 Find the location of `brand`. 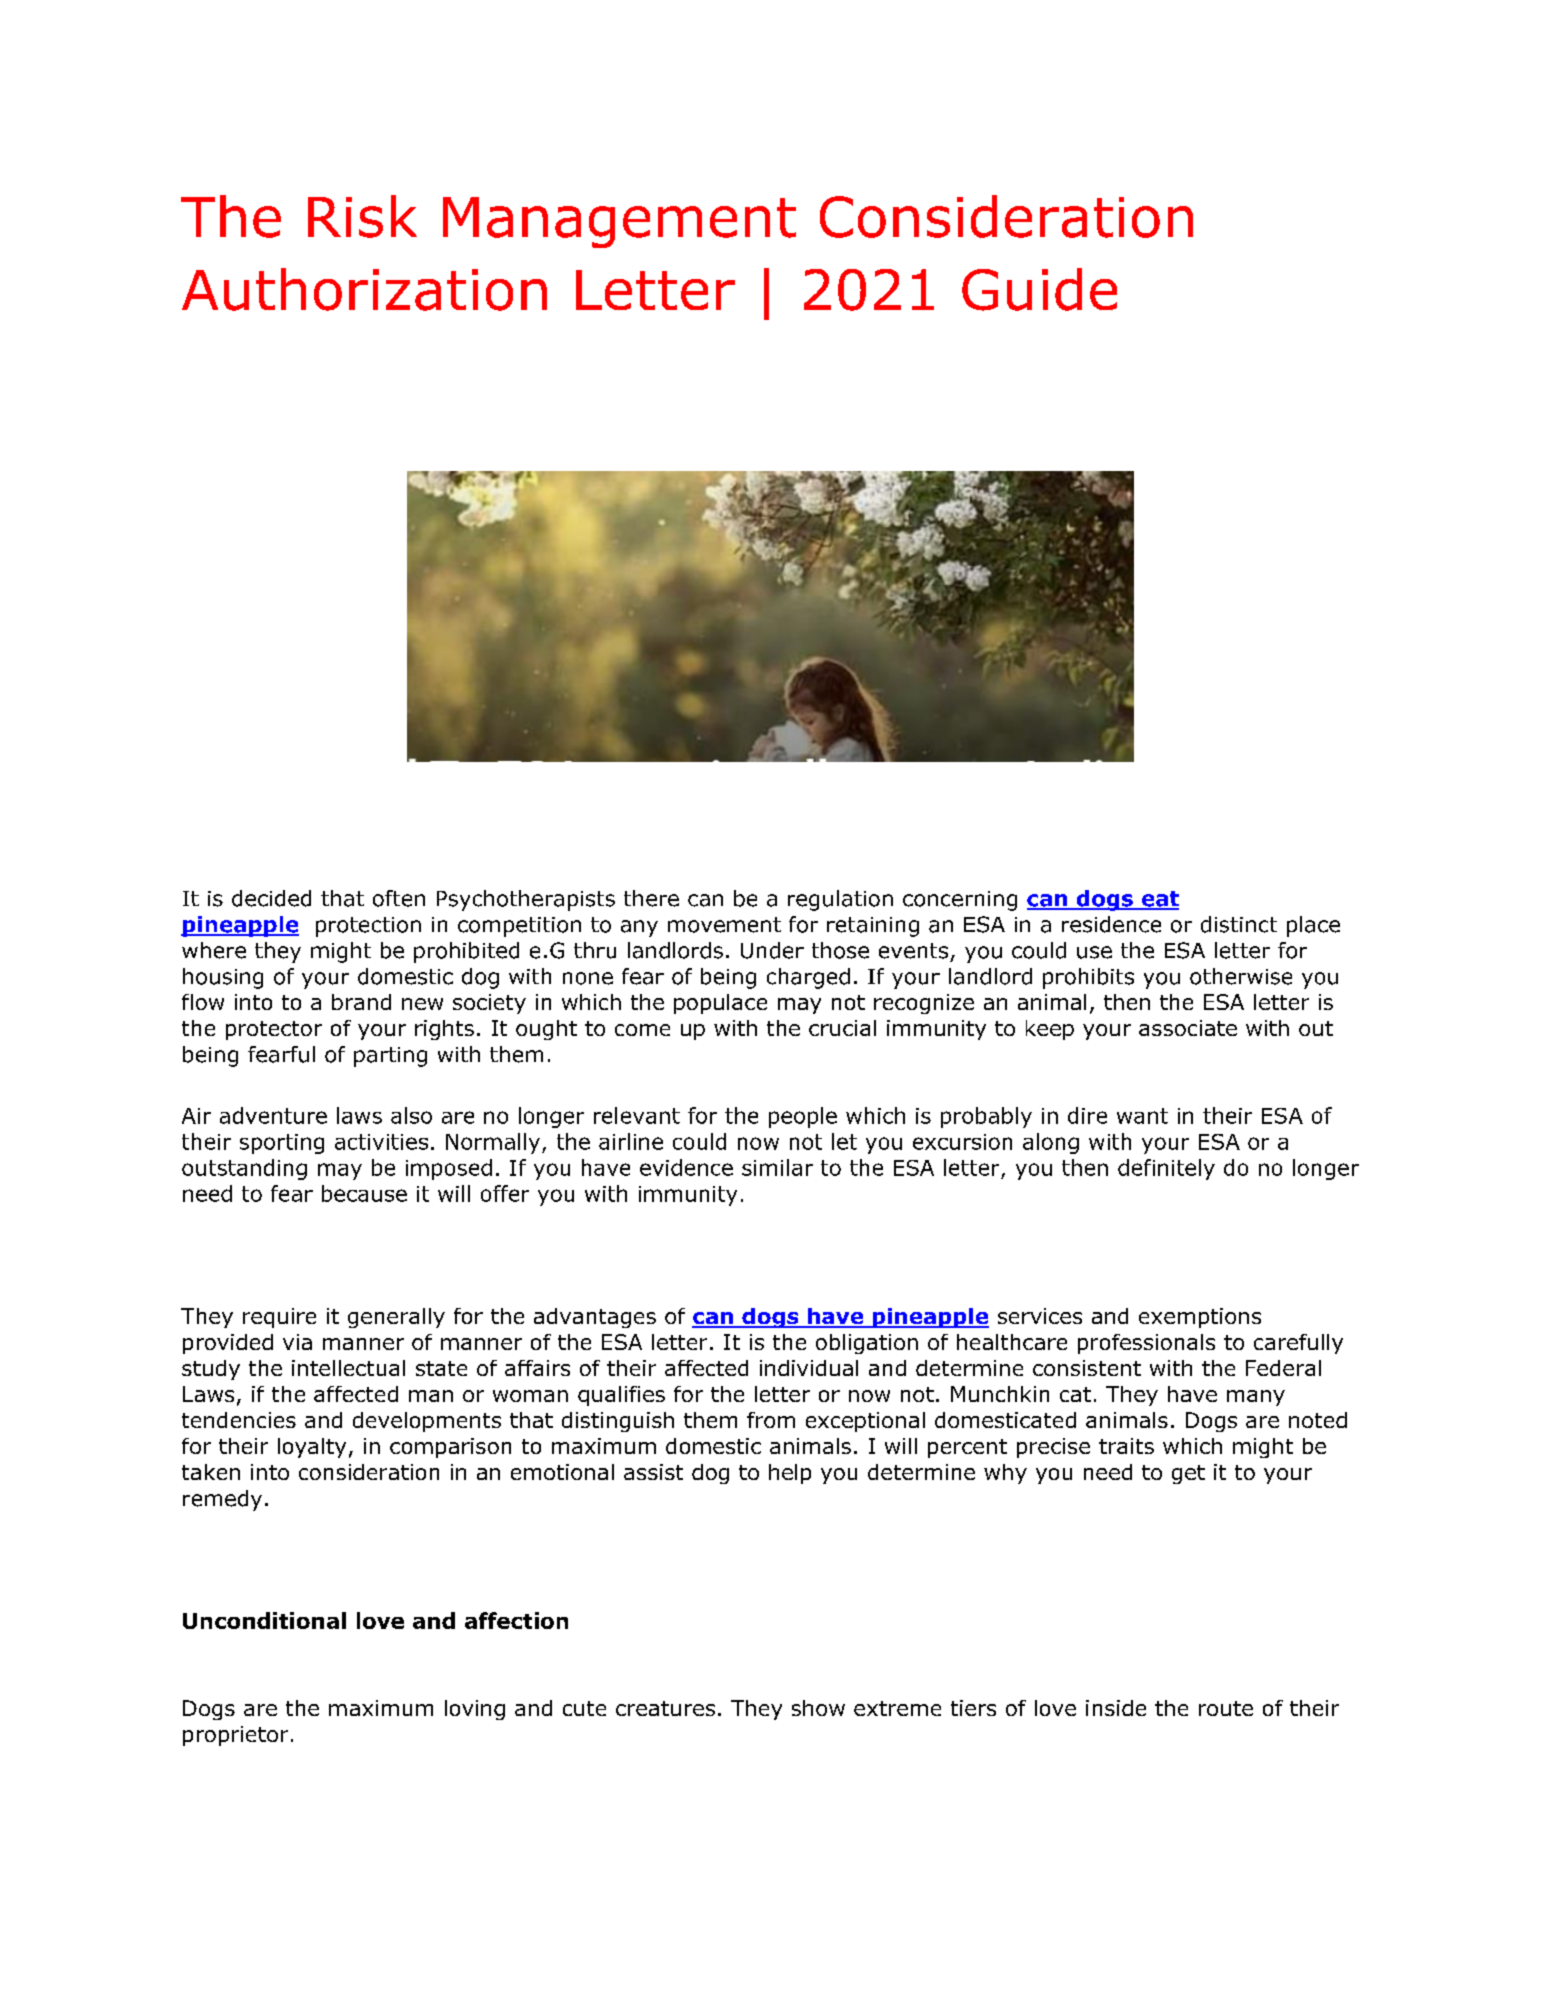

brand is located at coordinates (361, 1002).
